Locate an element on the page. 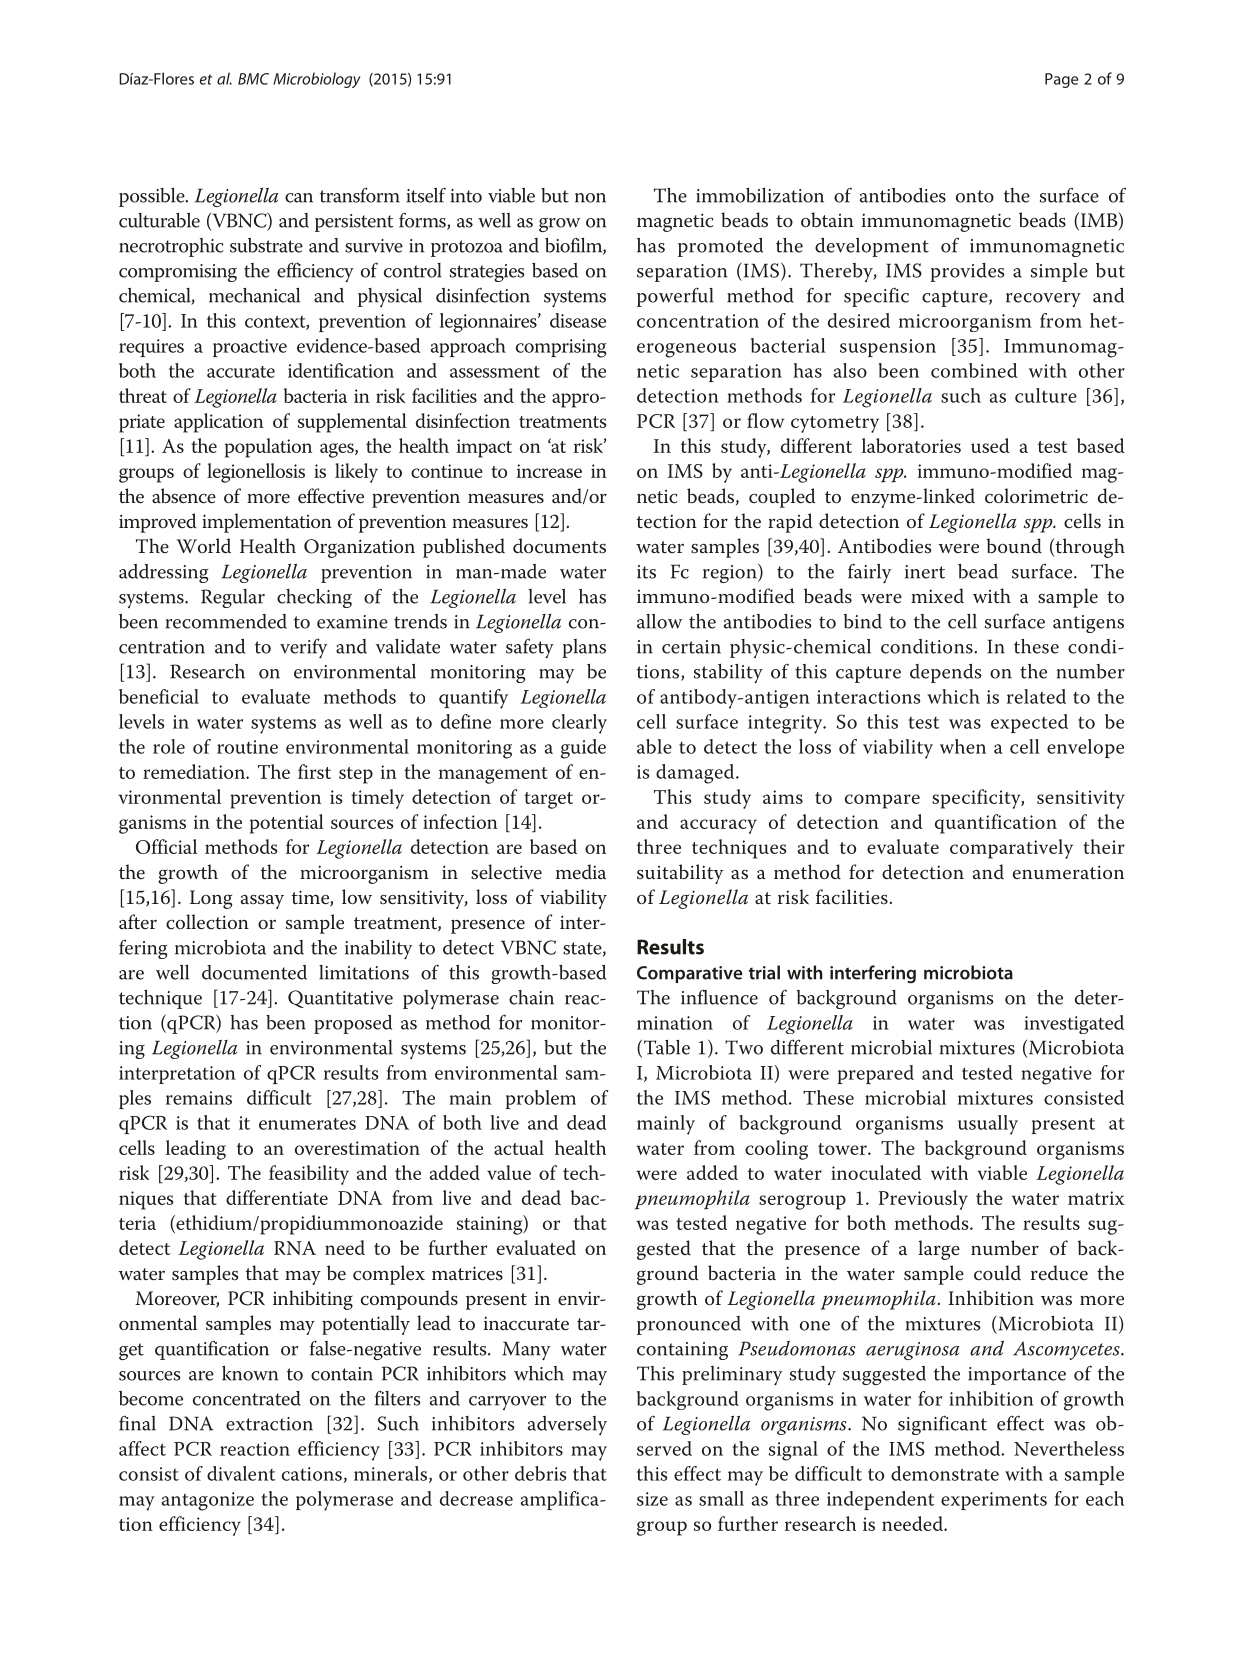 Image resolution: width=1243 pixels, height=1658 pixels. non is located at coordinates (590, 198).
